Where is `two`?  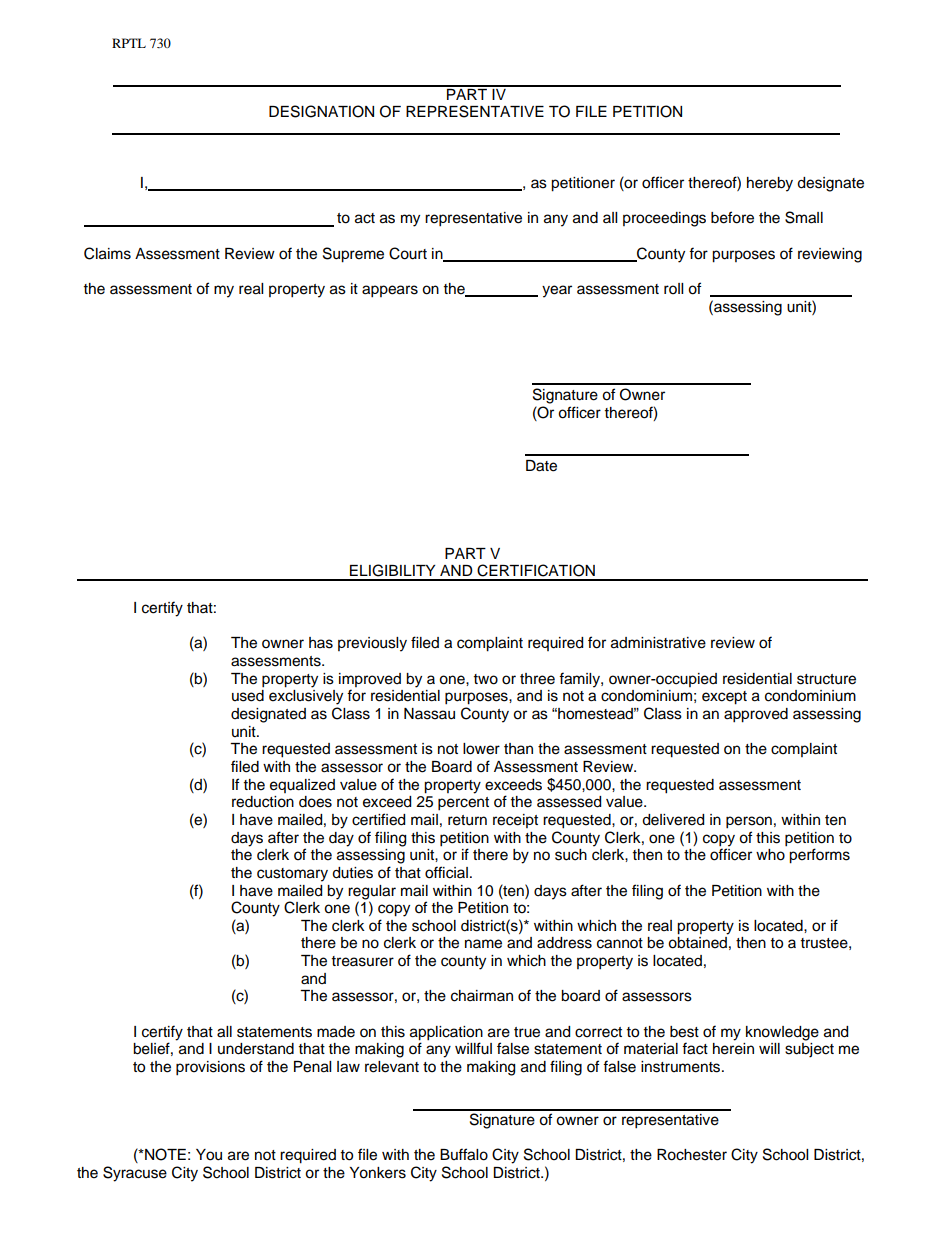 two is located at coordinates (486, 679).
